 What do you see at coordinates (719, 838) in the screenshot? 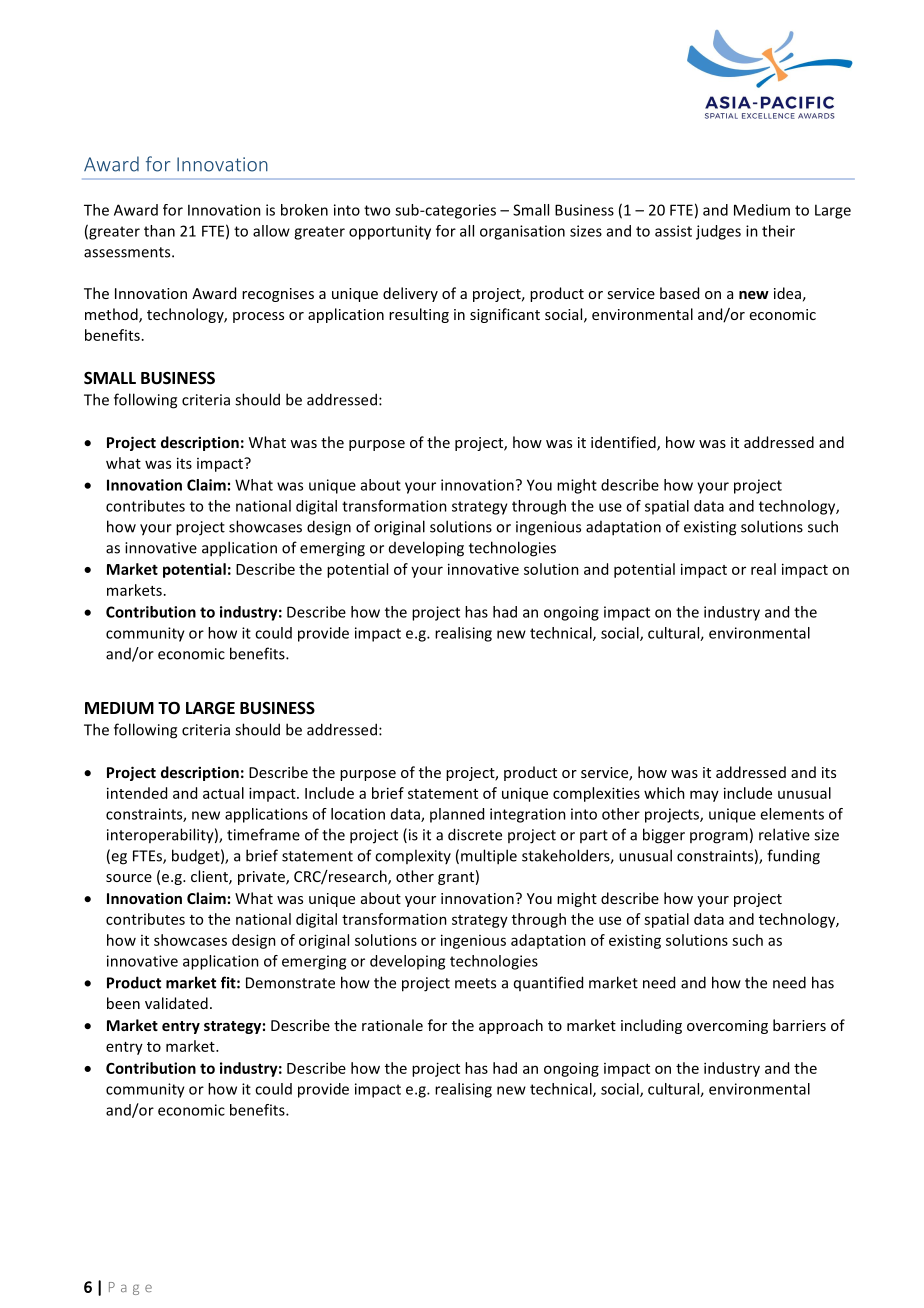
I see `program` at bounding box center [719, 838].
